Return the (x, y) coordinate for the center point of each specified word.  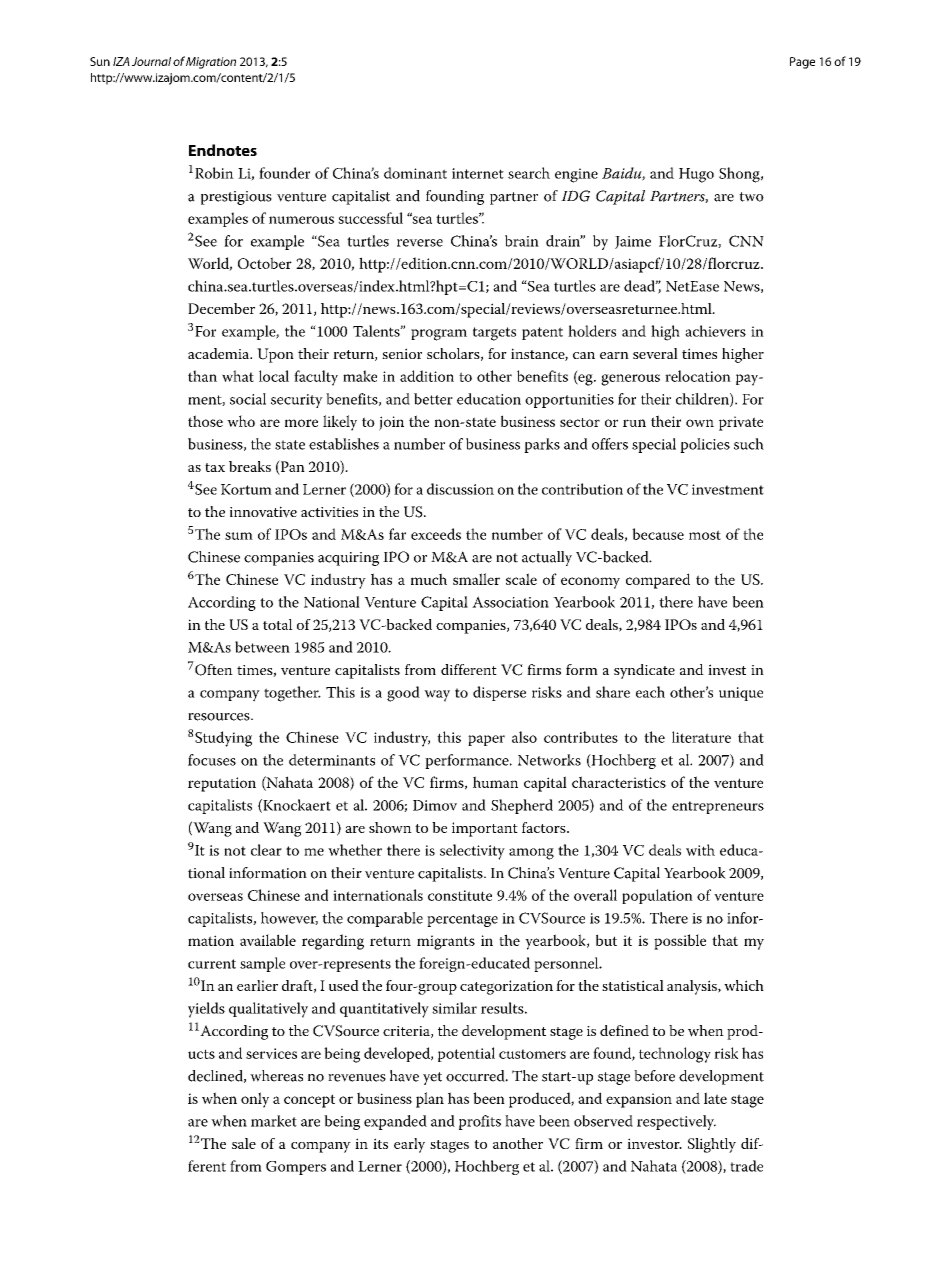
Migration (211, 63)
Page (802, 63)
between (262, 647)
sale (244, 1143)
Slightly (712, 1145)
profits (480, 1122)
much (429, 579)
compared (658, 581)
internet (478, 173)
